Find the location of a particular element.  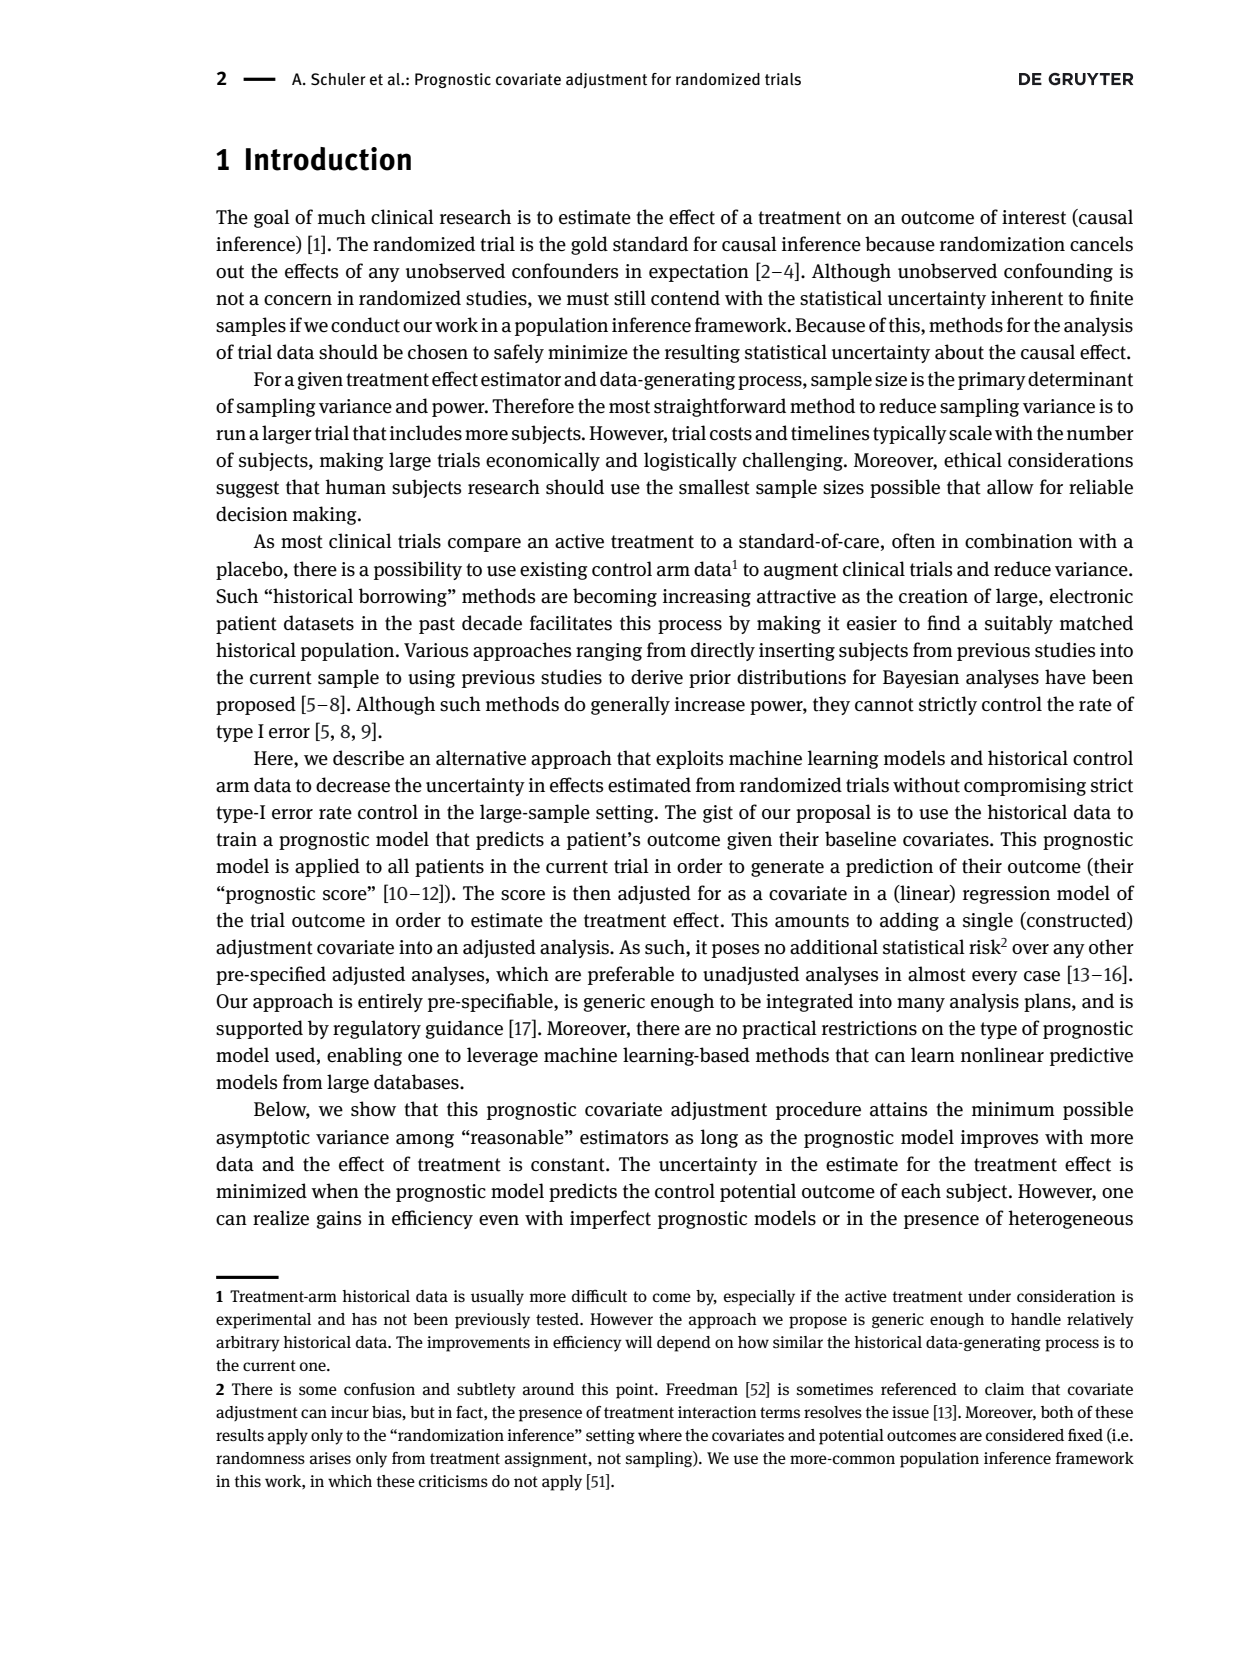

show is located at coordinates (373, 1109).
